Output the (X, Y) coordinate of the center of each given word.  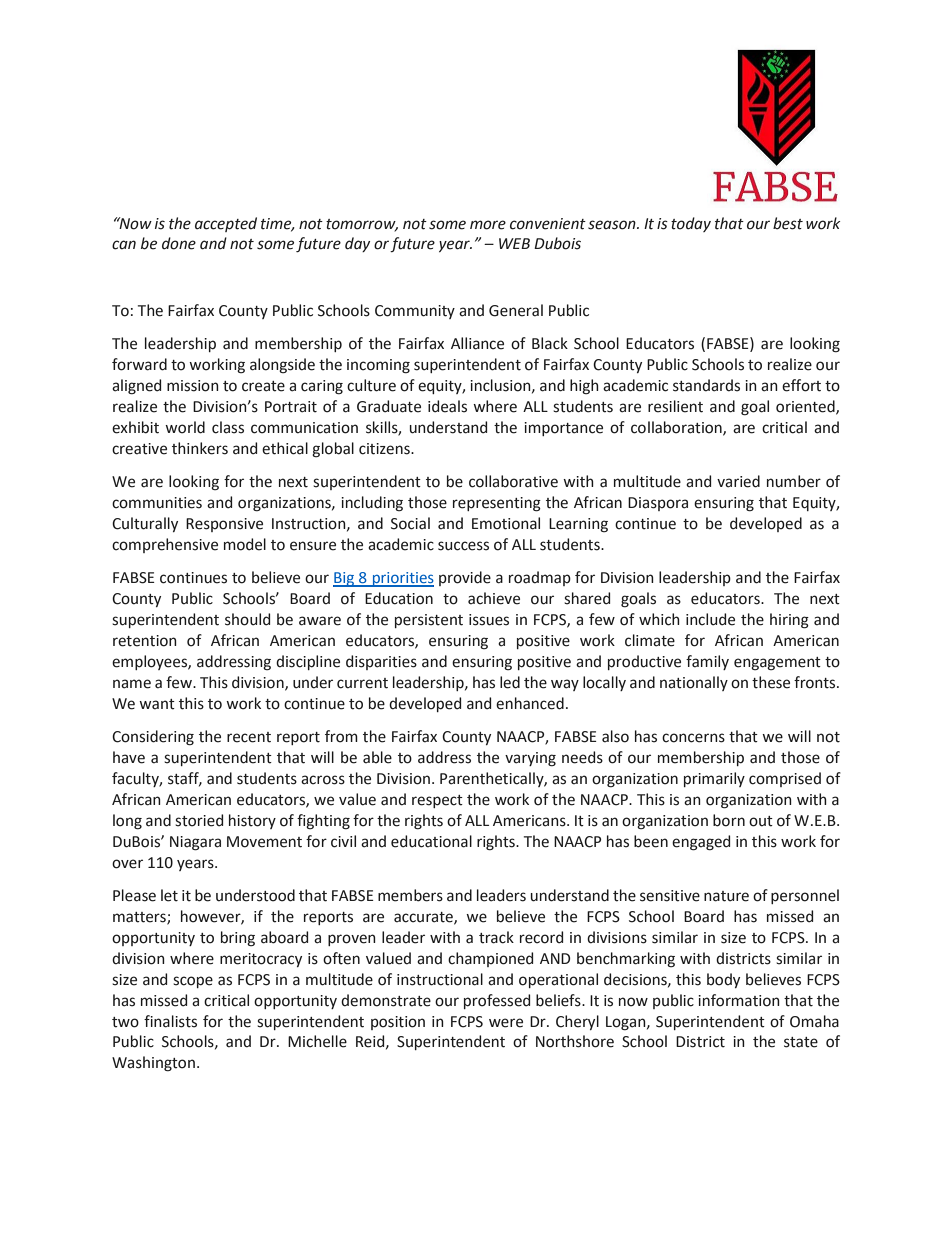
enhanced (530, 703)
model (245, 544)
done (179, 243)
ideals (447, 406)
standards (706, 385)
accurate (424, 918)
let (169, 895)
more (488, 225)
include (710, 619)
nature (726, 896)
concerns (693, 738)
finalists (170, 1021)
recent (249, 737)
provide (465, 578)
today (691, 224)
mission (193, 386)
